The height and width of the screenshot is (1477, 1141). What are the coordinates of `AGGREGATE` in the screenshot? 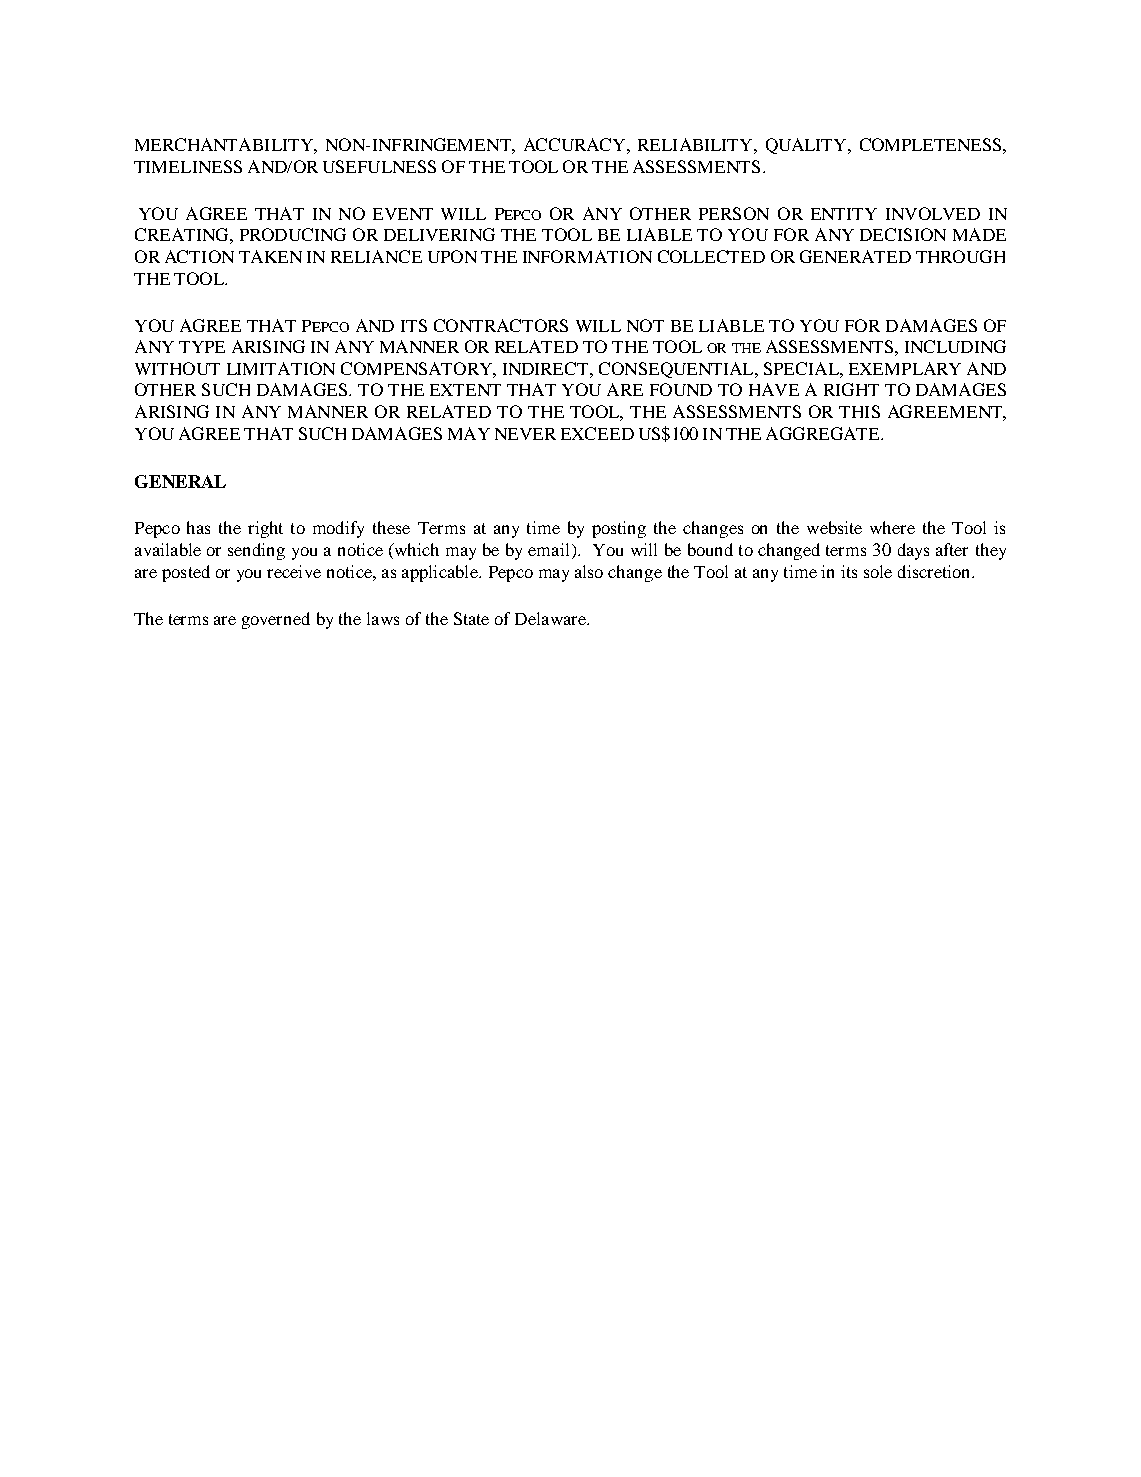 It's located at (824, 433).
